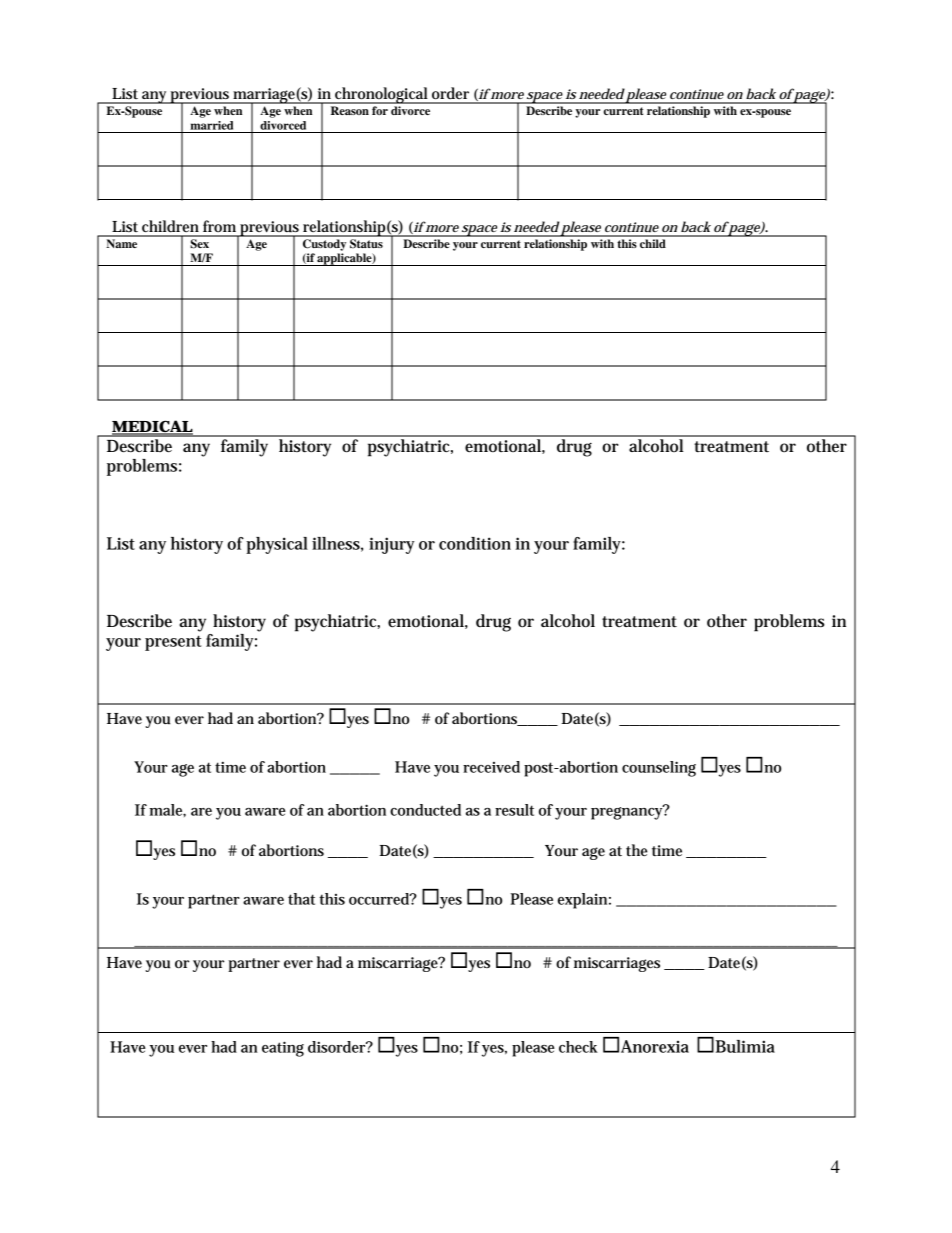 The image size is (952, 1233). What do you see at coordinates (392, 545) in the screenshot?
I see `injury` at bounding box center [392, 545].
